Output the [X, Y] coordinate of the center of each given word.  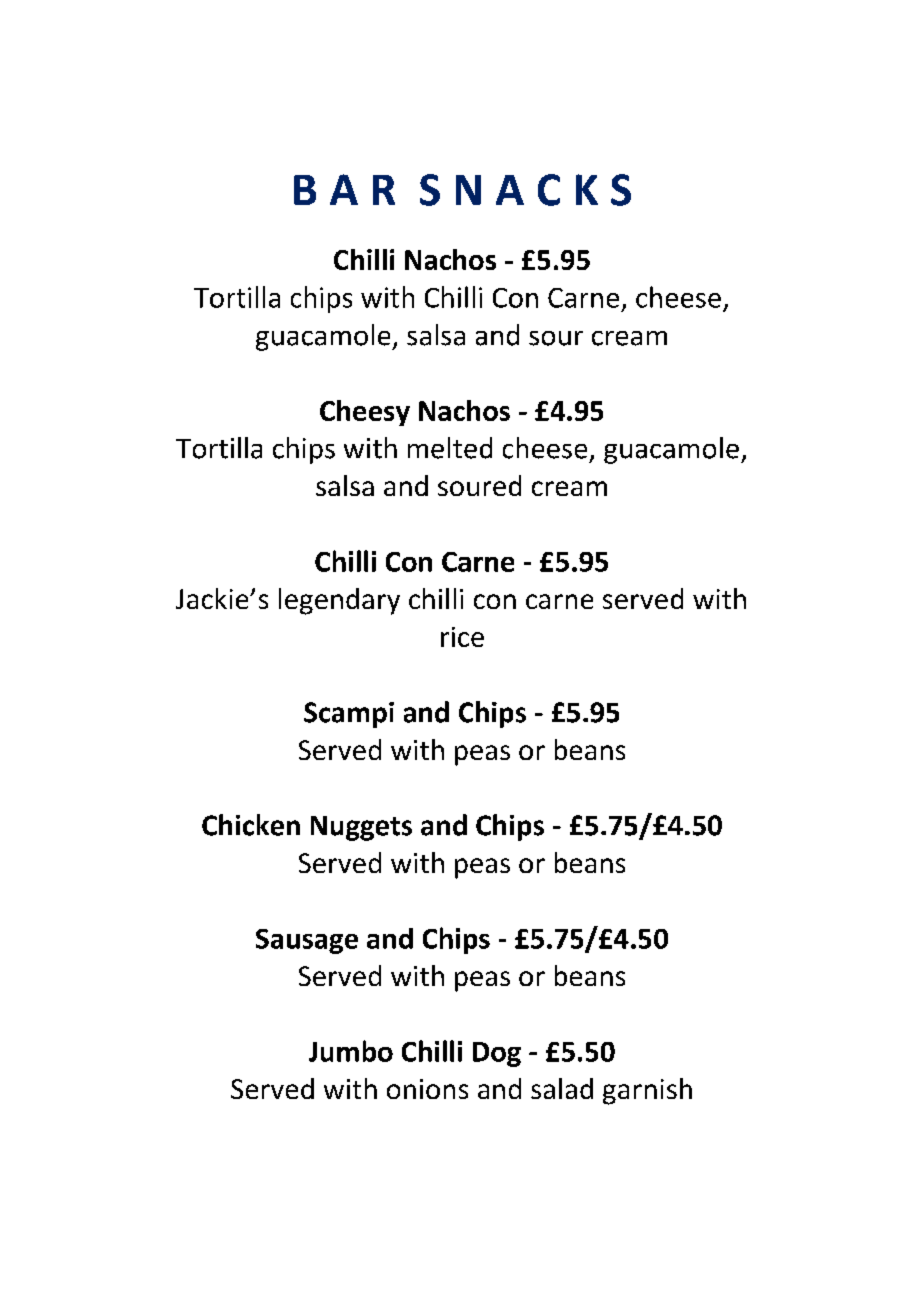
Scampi [349, 715]
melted [450, 448]
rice [462, 637]
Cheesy [365, 413]
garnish [647, 1091]
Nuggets [361, 828]
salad [562, 1088]
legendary [339, 601]
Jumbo [351, 1051]
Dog [497, 1054]
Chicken [251, 825]
